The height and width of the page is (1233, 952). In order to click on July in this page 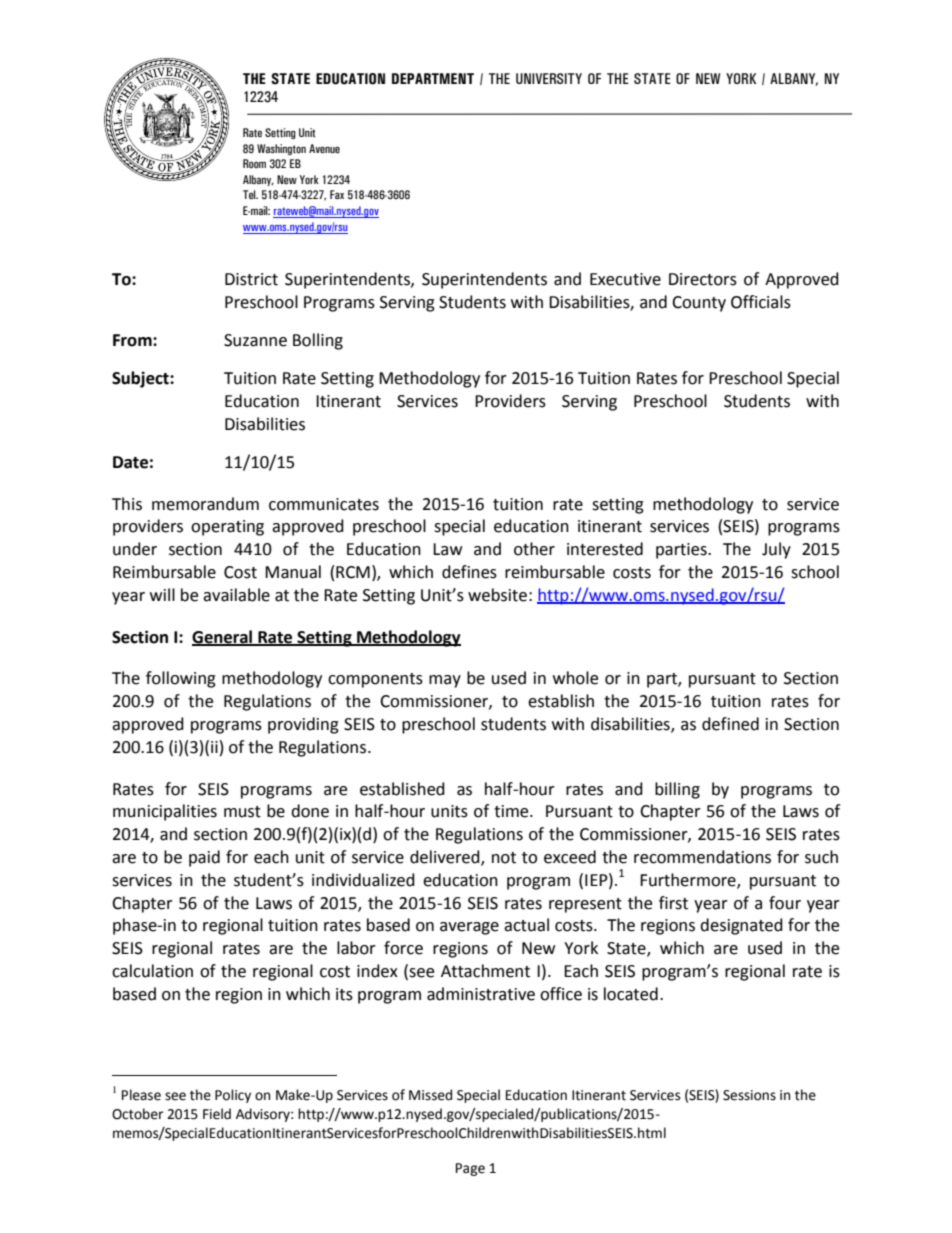, I will do `click(776, 550)`.
